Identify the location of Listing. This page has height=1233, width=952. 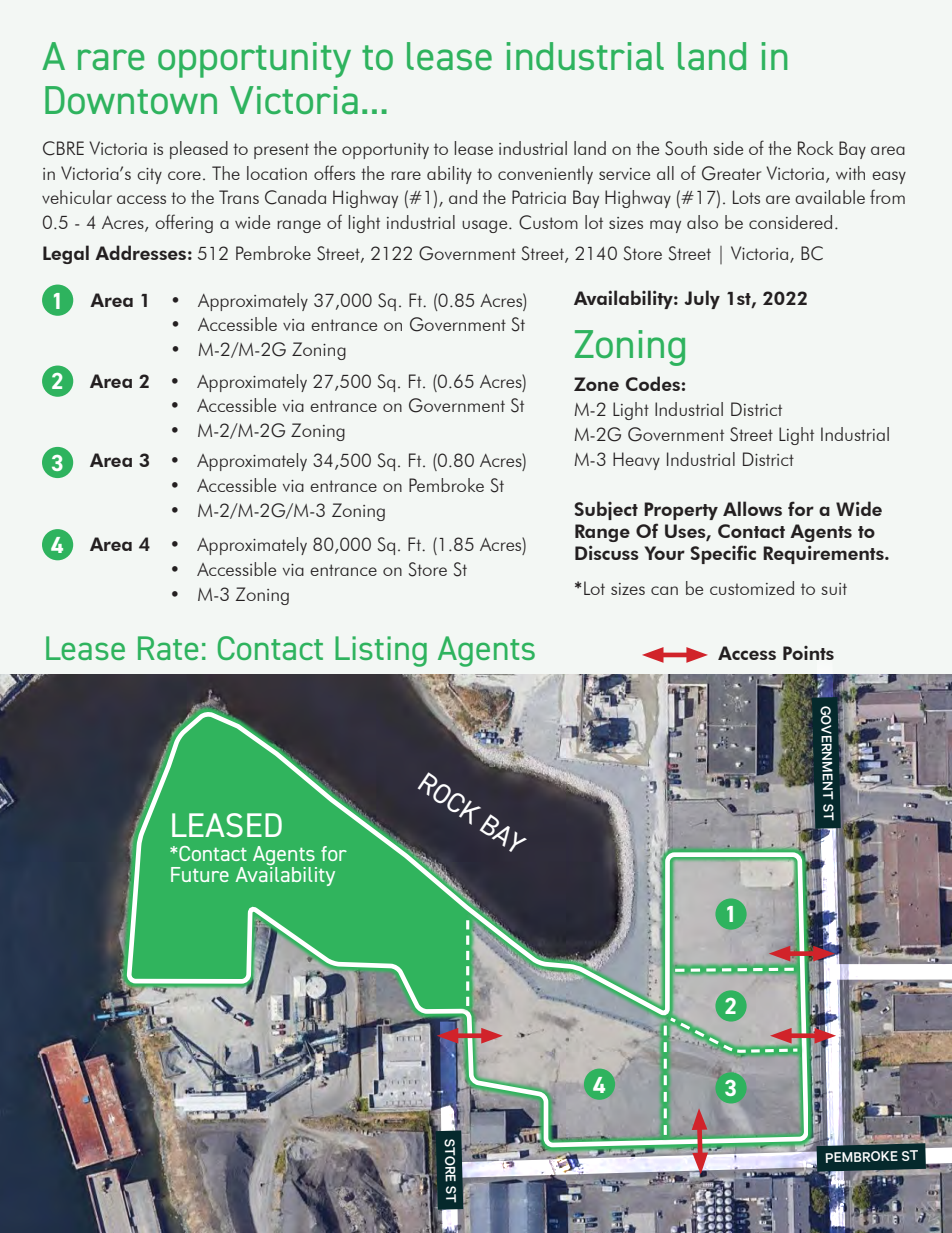
(381, 651).
